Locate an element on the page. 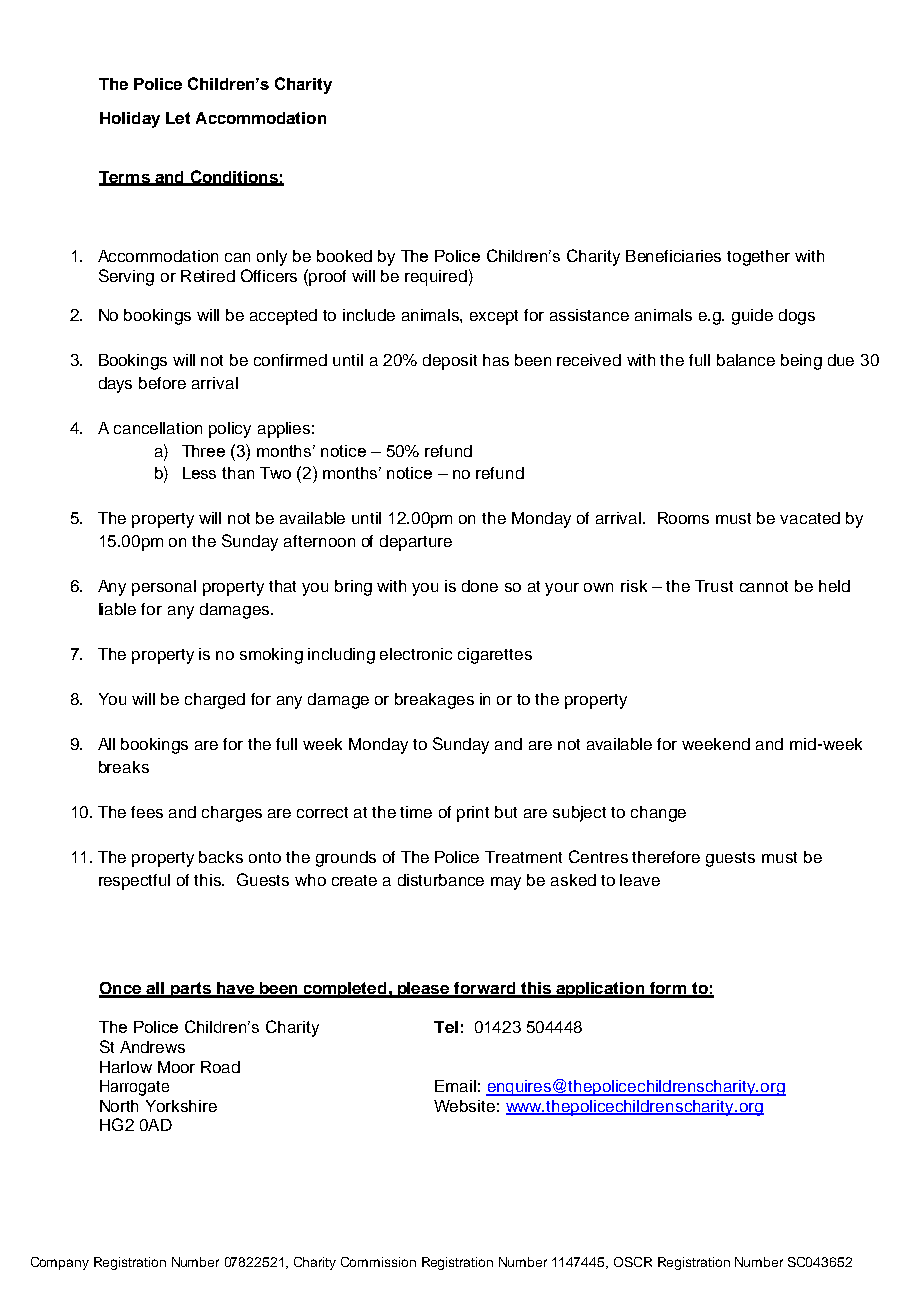 This document has height=1307, width=924. respectful is located at coordinates (134, 882).
